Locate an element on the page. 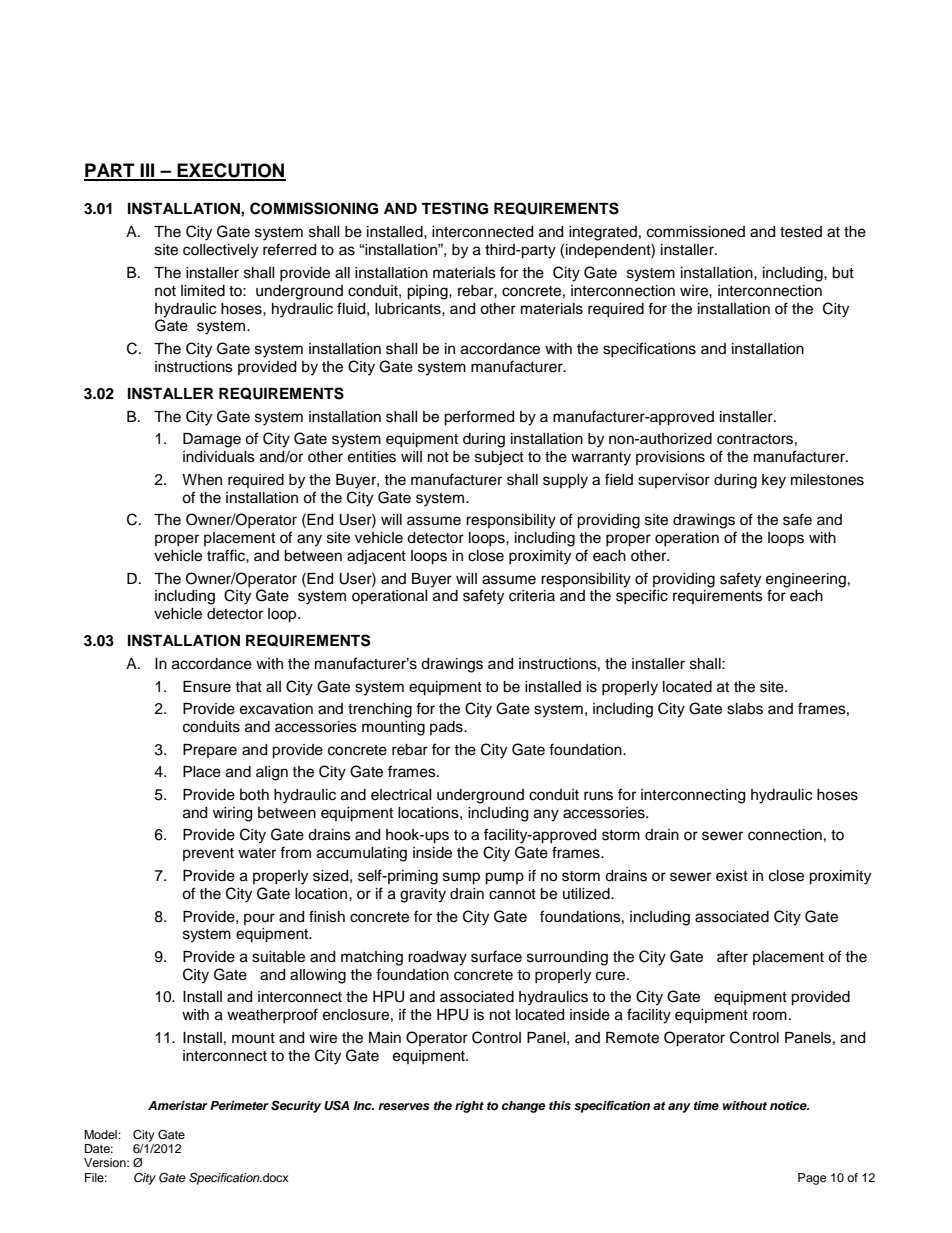 This document has height=1233, width=952. TESTING is located at coordinates (454, 208).
